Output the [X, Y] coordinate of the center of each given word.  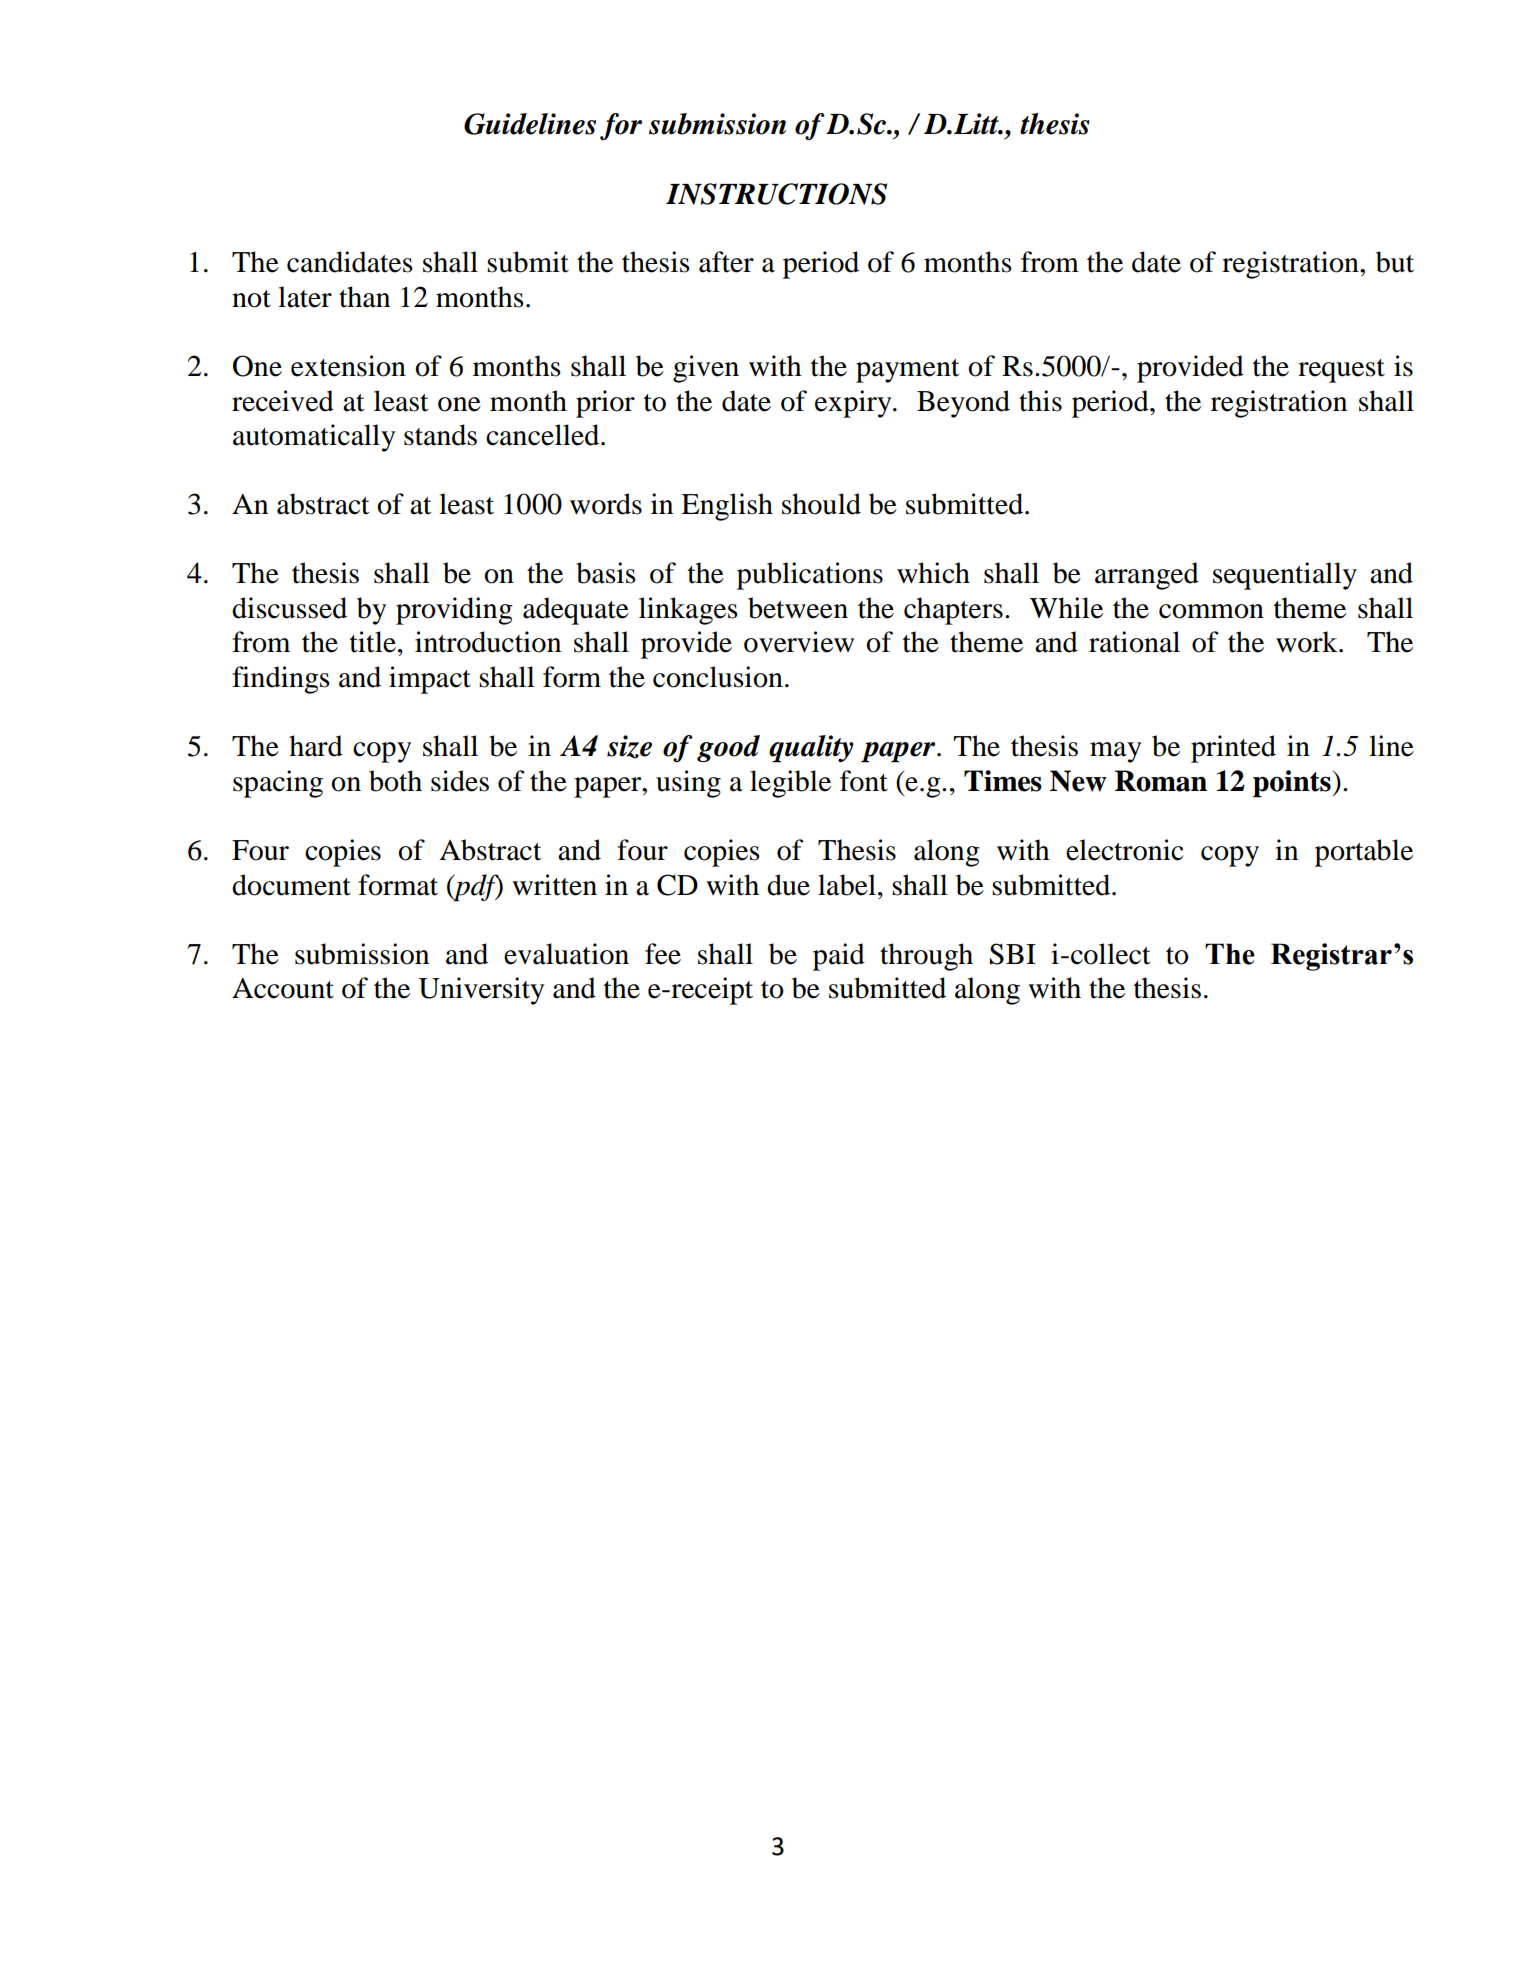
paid [839, 957]
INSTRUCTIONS [776, 194]
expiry [854, 404]
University [481, 991]
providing [454, 611]
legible [790, 784]
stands [440, 435]
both [395, 781]
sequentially [1285, 576]
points [1293, 784]
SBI [1013, 954]
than [364, 297]
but [1395, 262]
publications [810, 576]
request [1341, 371]
